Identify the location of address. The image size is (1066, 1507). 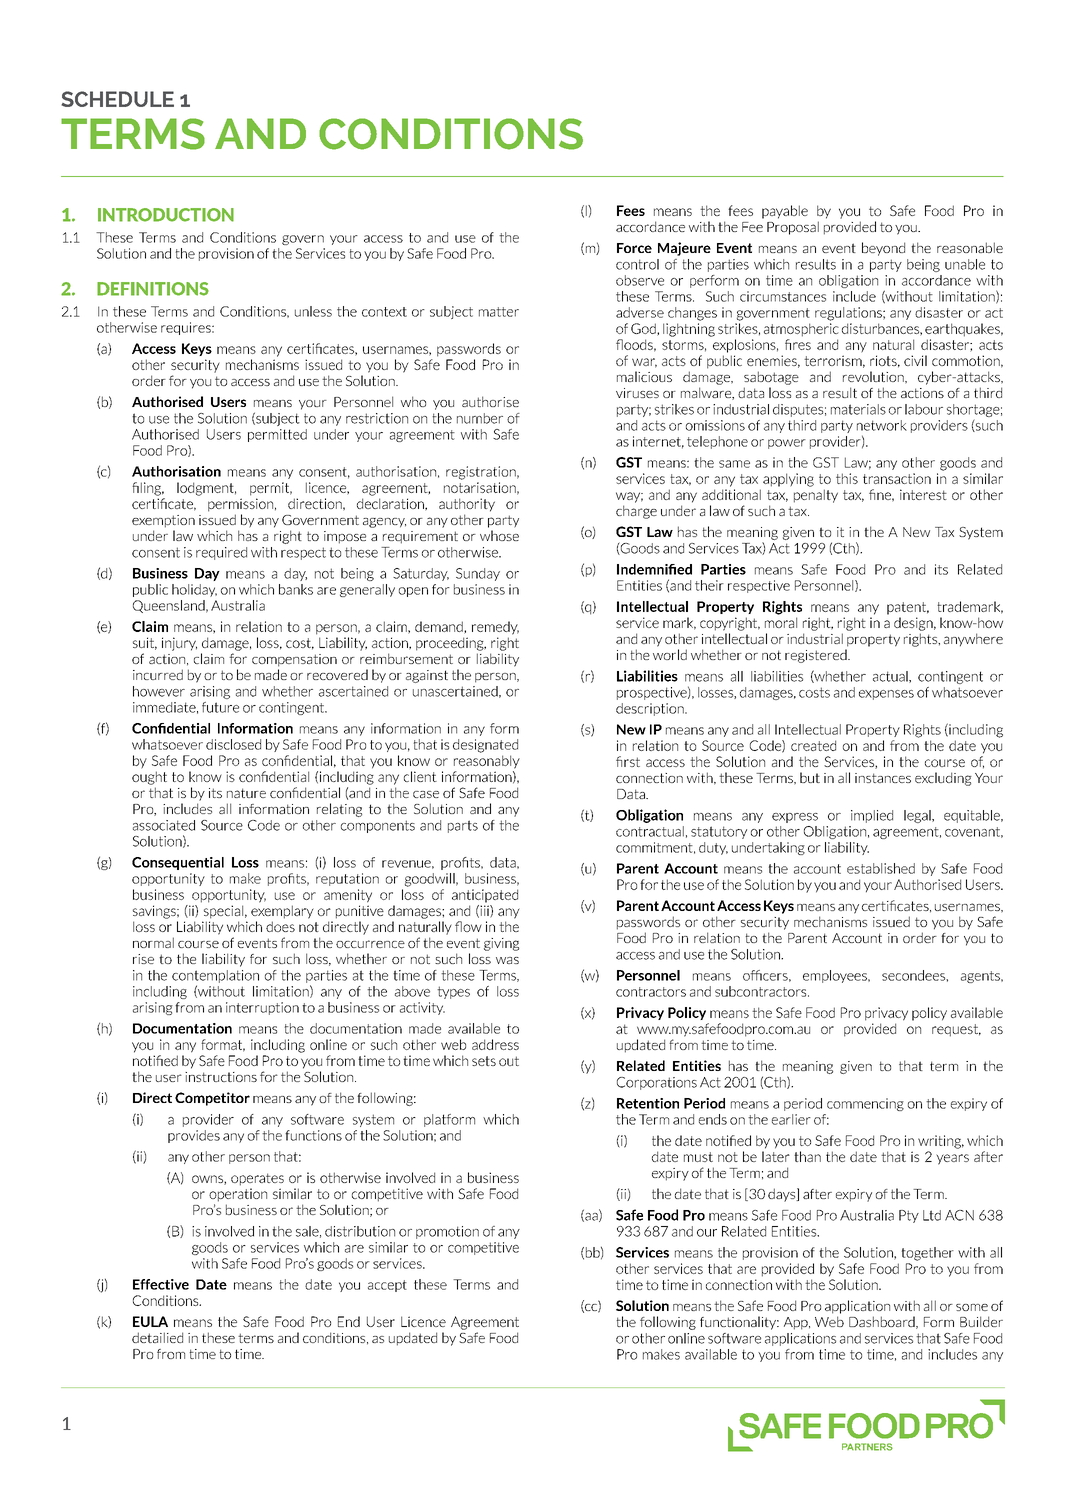
(495, 1044).
